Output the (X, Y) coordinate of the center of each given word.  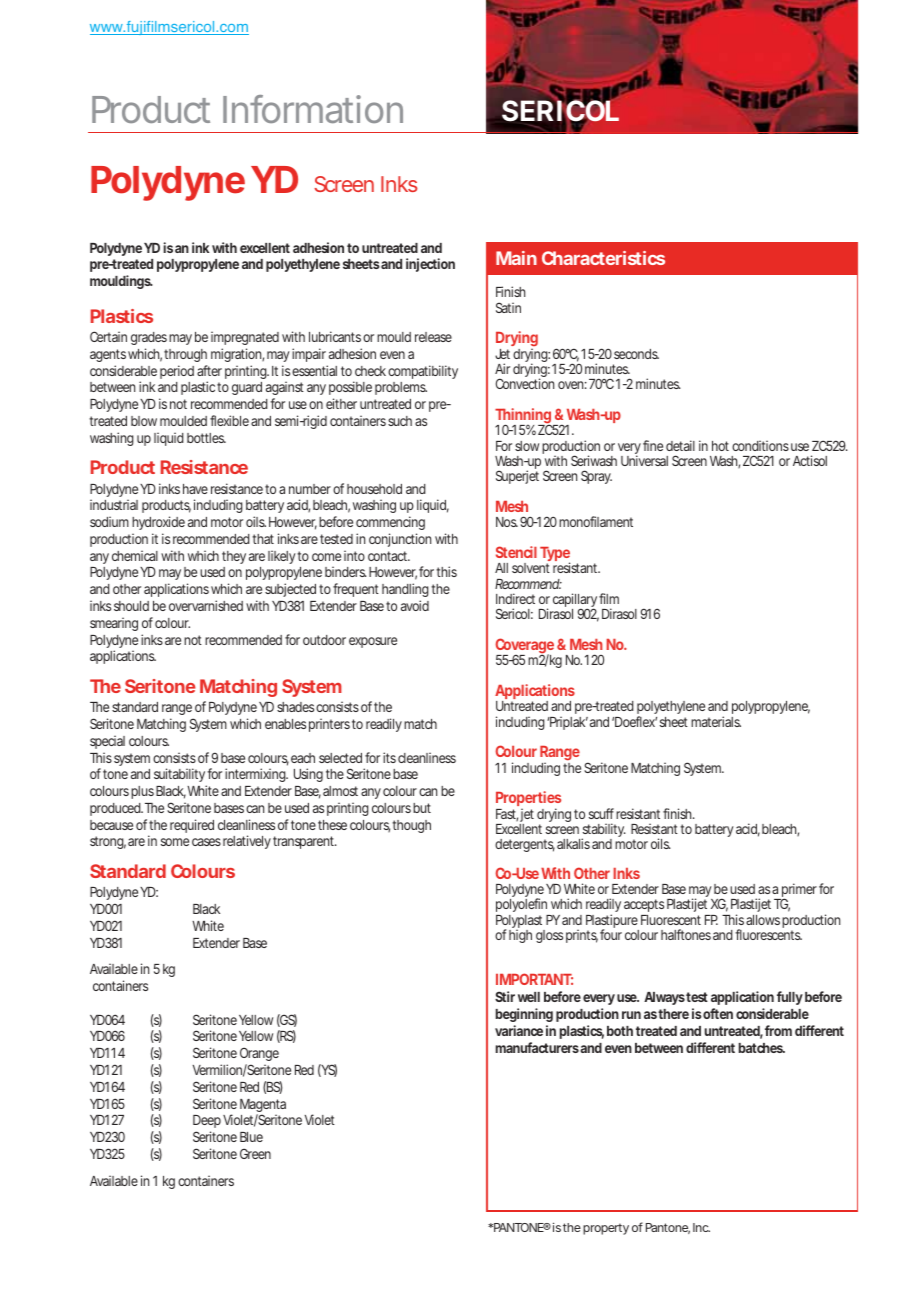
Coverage (524, 647)
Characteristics (603, 258)
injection (430, 265)
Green (255, 1153)
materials (716, 721)
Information (313, 109)
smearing (114, 624)
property (606, 1229)
